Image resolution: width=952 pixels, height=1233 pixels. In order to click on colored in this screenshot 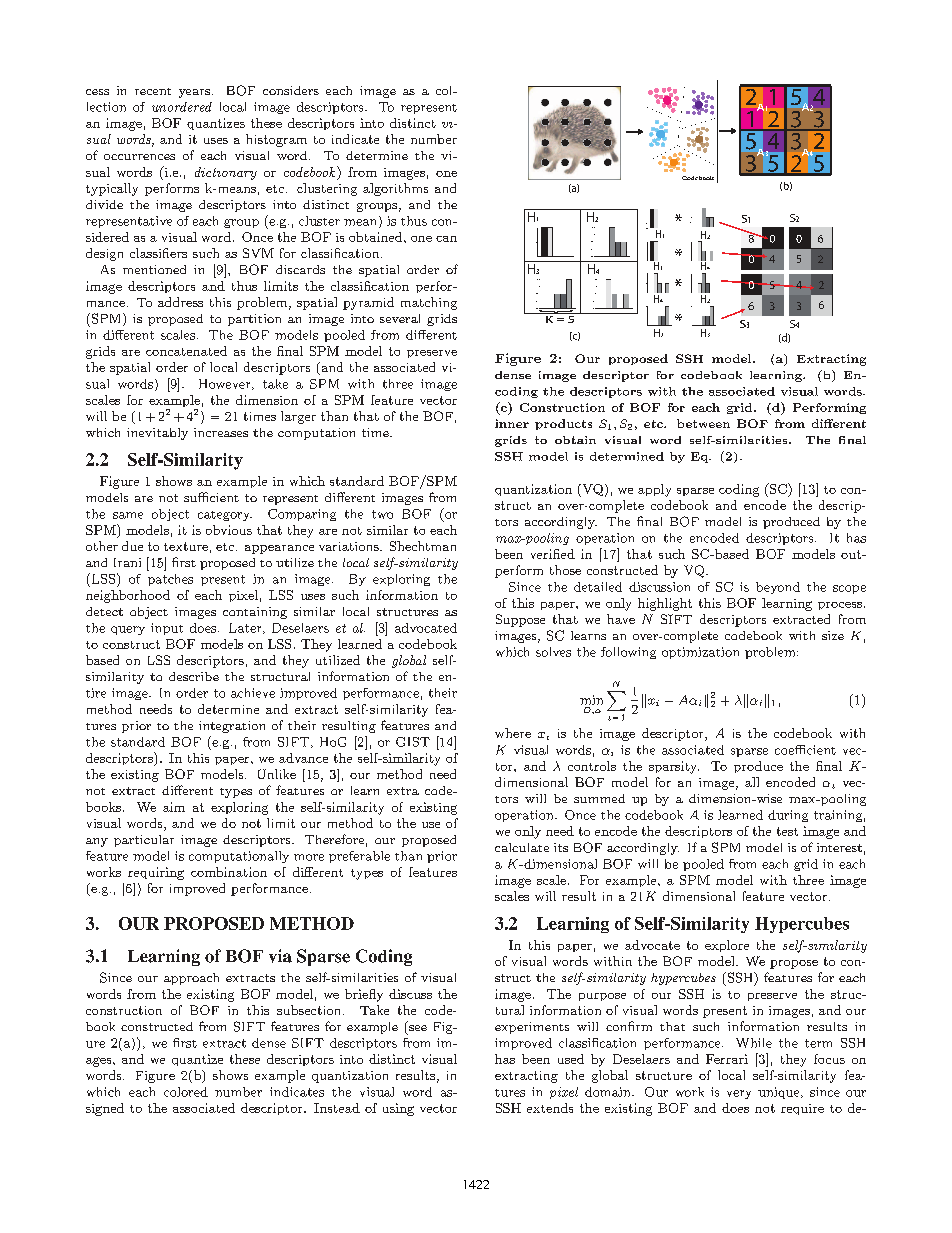, I will do `click(186, 1092)`.
